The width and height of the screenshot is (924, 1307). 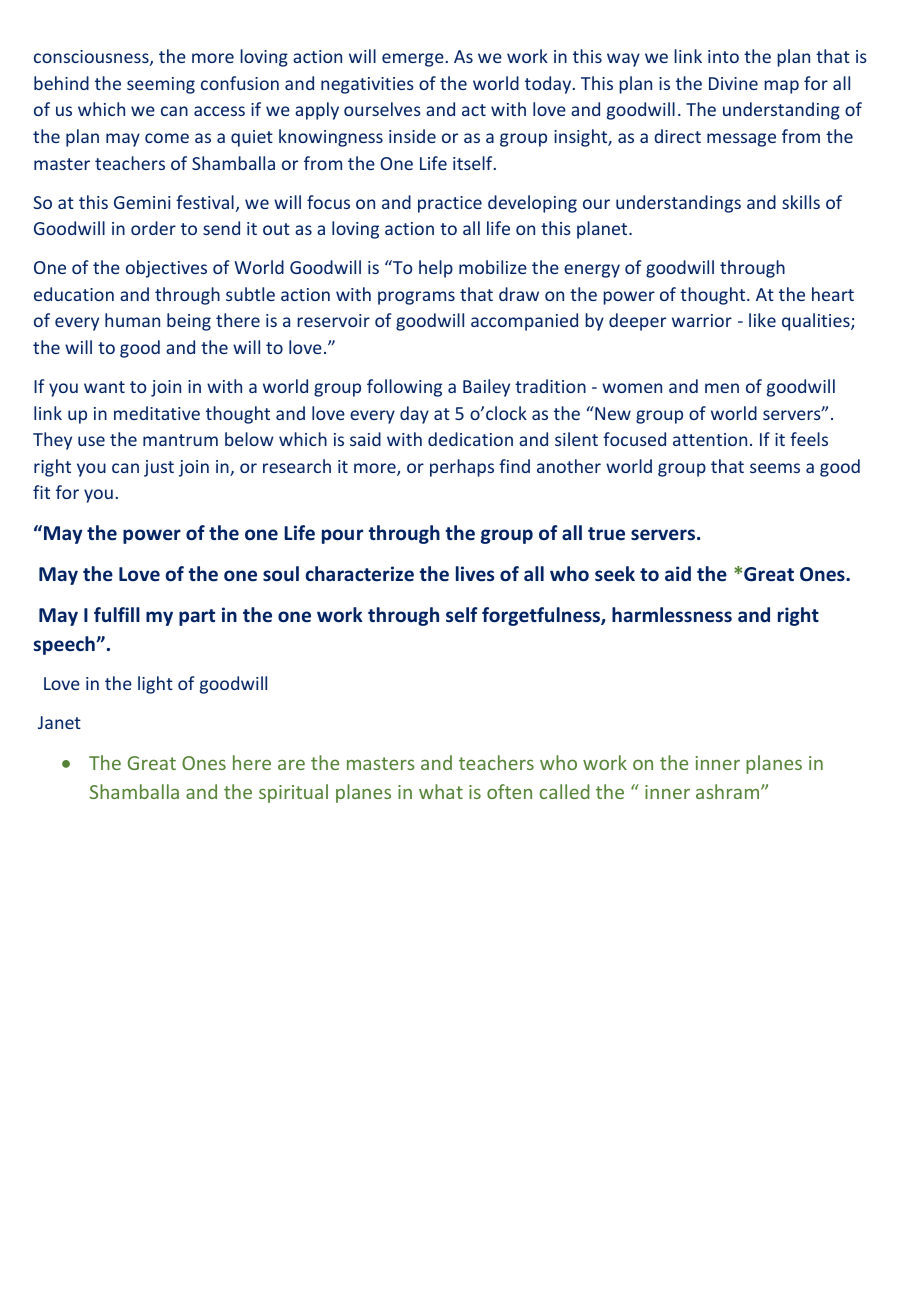 What do you see at coordinates (157, 413) in the screenshot?
I see `meditative` at bounding box center [157, 413].
